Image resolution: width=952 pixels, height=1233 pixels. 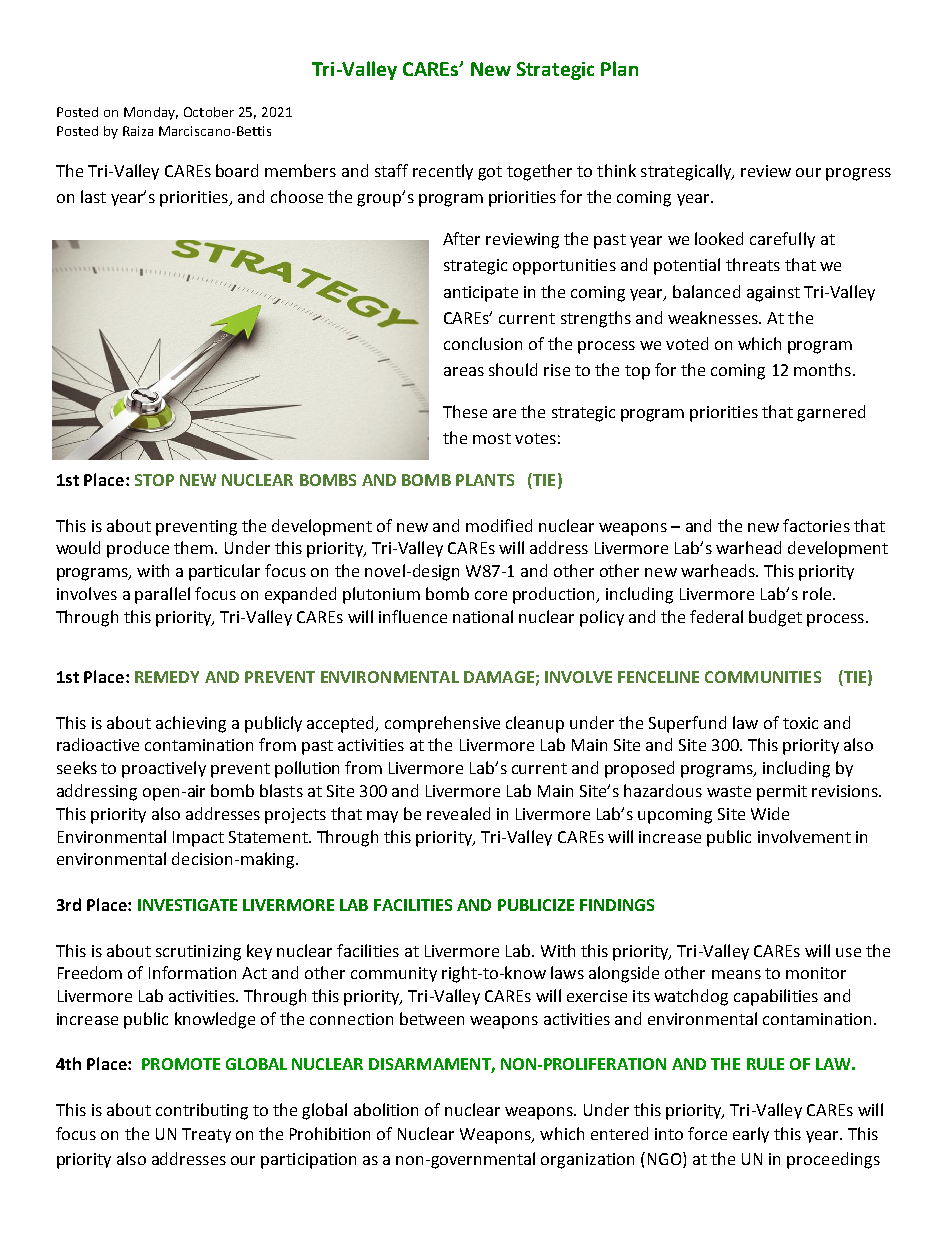 I want to click on REMEDY, so click(x=167, y=677).
